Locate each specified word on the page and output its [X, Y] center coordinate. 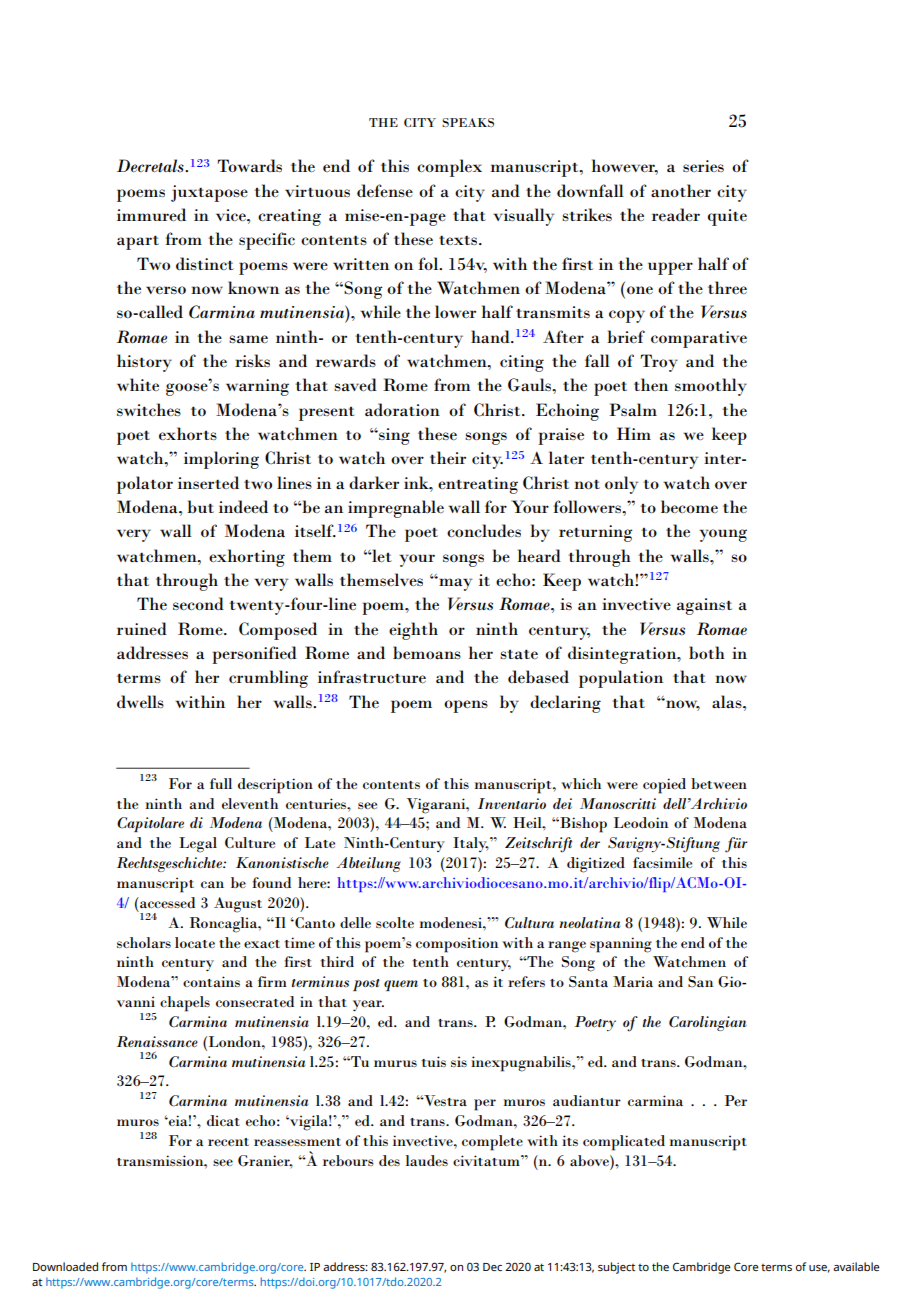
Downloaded [65, 1266]
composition [457, 945]
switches [149, 409]
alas [728, 701]
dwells [140, 701]
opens [466, 706]
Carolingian [708, 1023]
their [448, 457]
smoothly [711, 387]
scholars [144, 942]
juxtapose [209, 193]
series [703, 166]
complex [449, 168]
